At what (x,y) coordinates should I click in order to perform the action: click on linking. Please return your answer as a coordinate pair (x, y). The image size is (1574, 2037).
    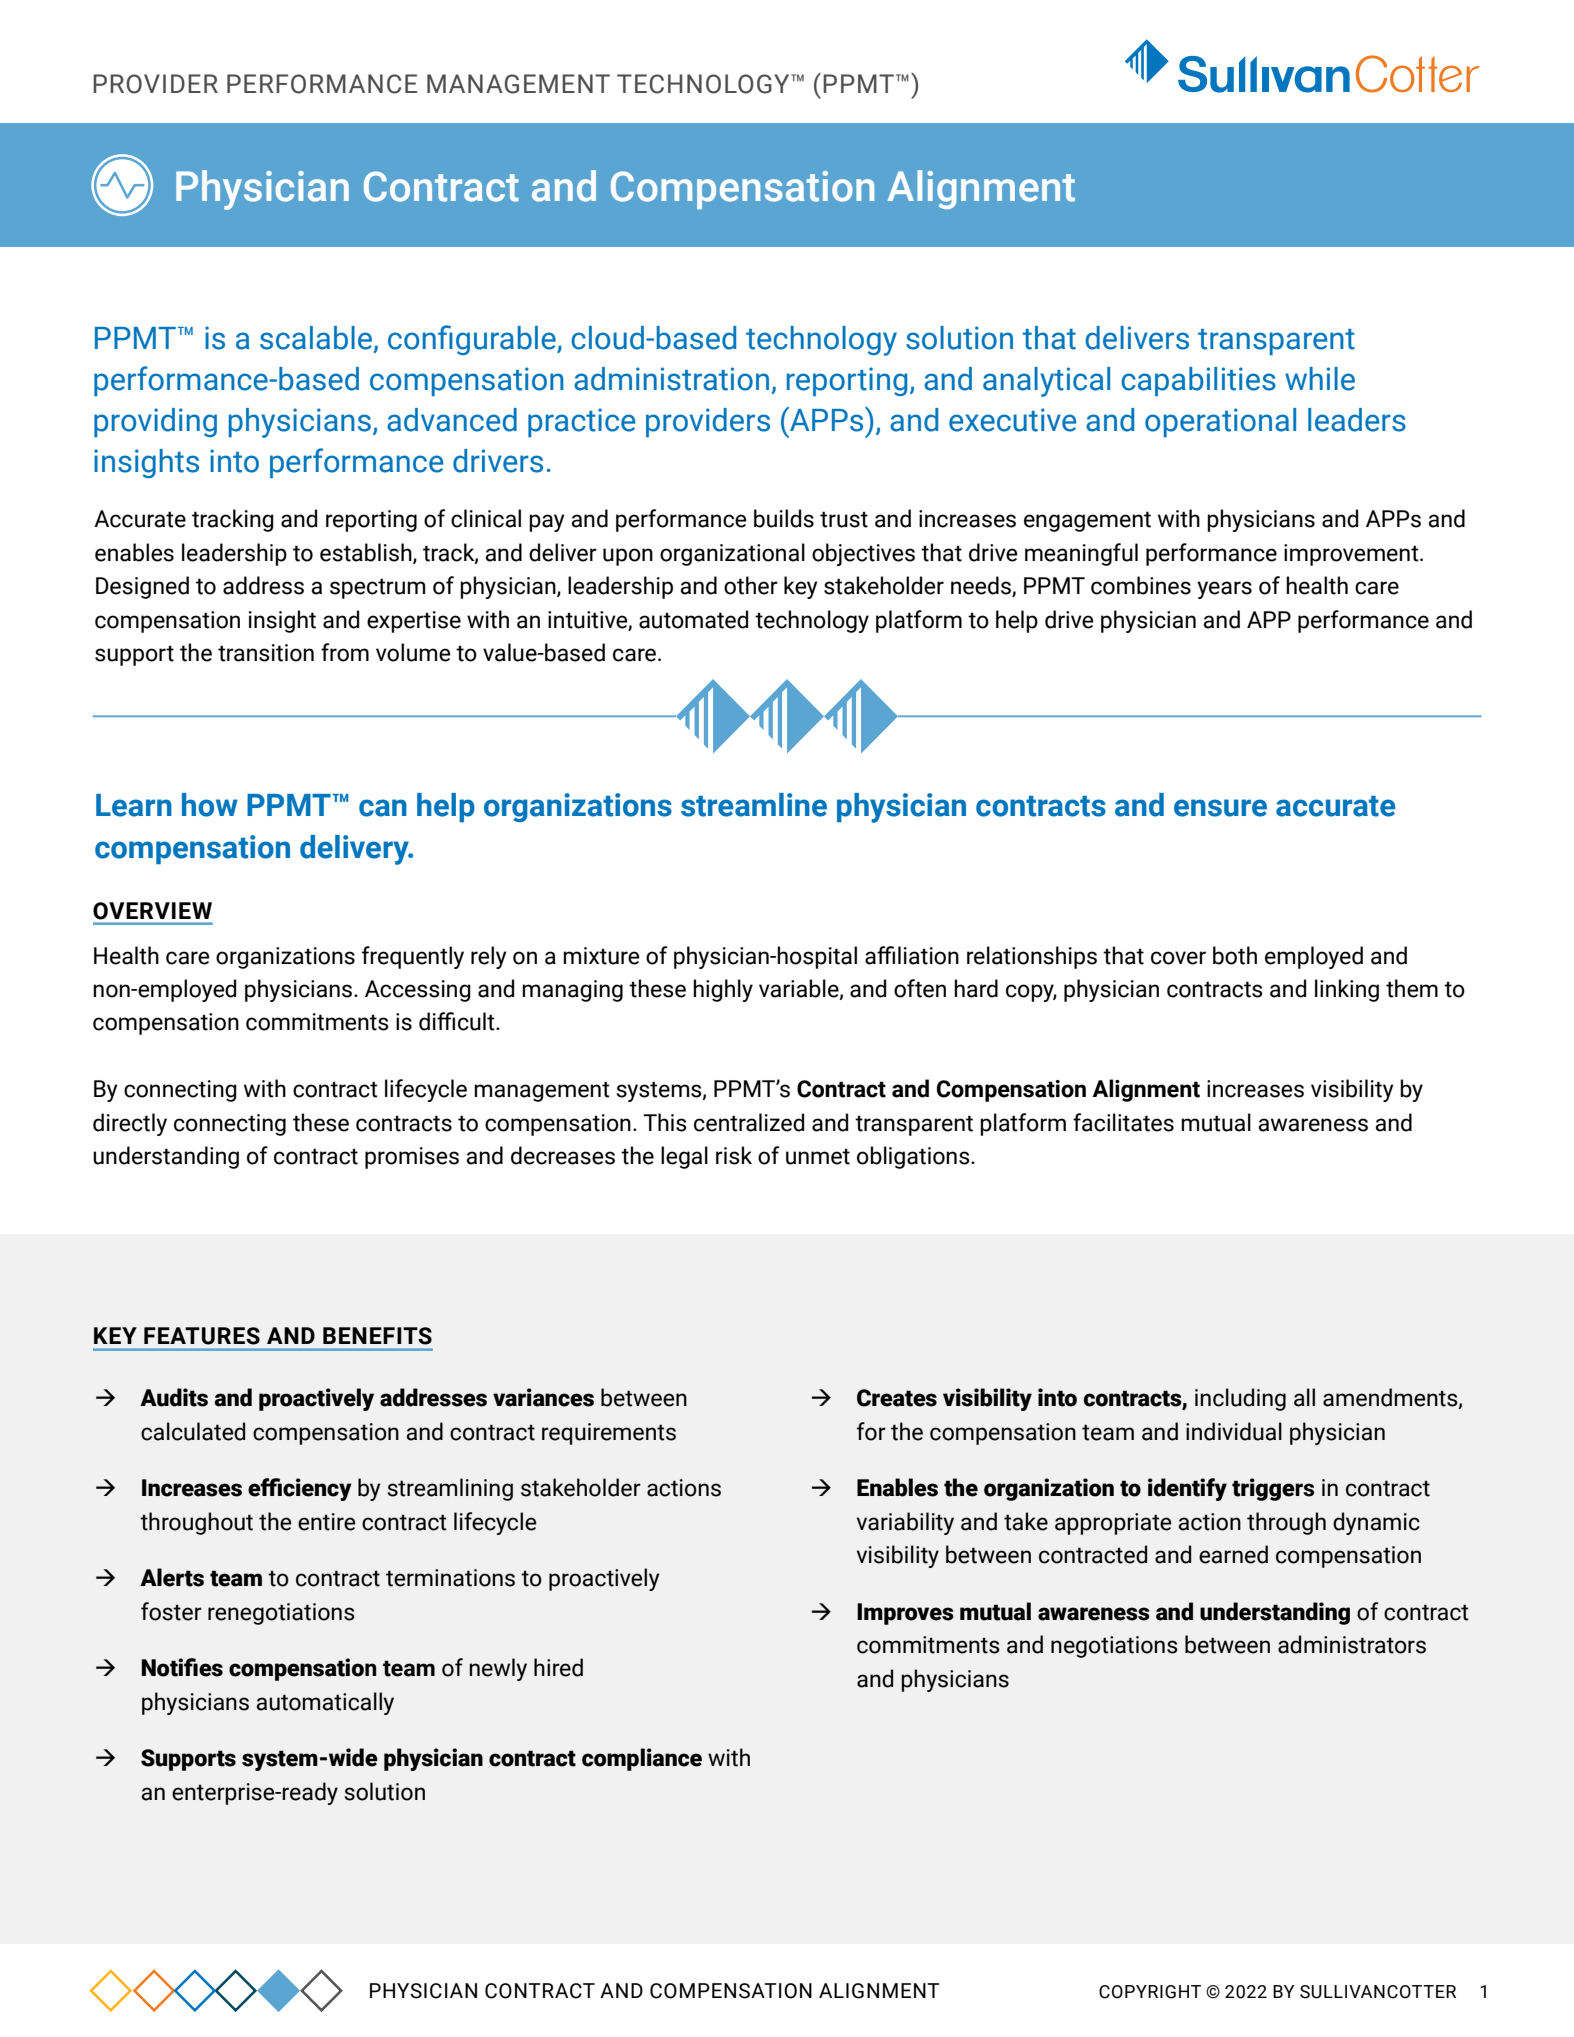
    Looking at the image, I should click on (1347, 990).
